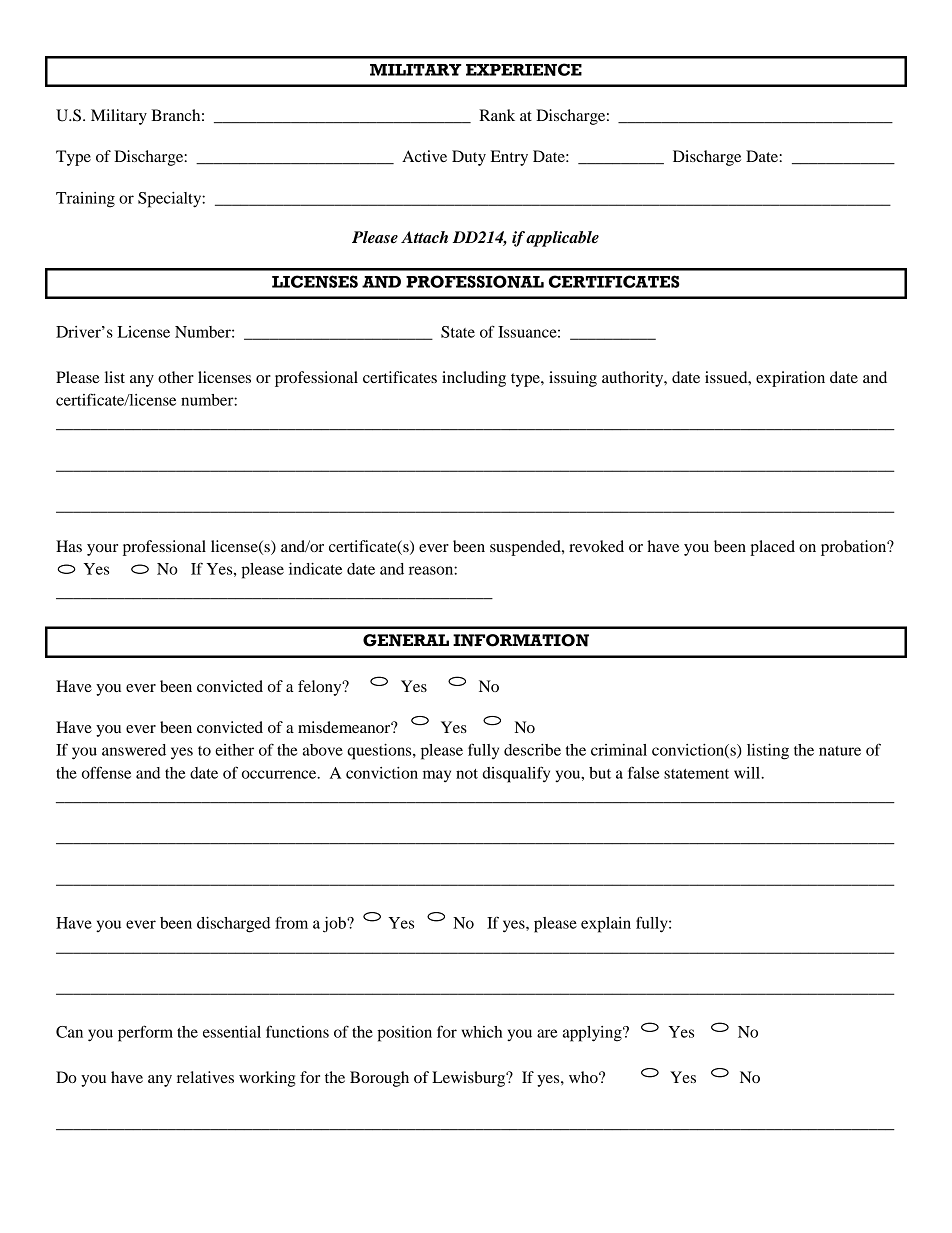 This document has height=1233, width=952. What do you see at coordinates (790, 379) in the document?
I see `expiration` at bounding box center [790, 379].
